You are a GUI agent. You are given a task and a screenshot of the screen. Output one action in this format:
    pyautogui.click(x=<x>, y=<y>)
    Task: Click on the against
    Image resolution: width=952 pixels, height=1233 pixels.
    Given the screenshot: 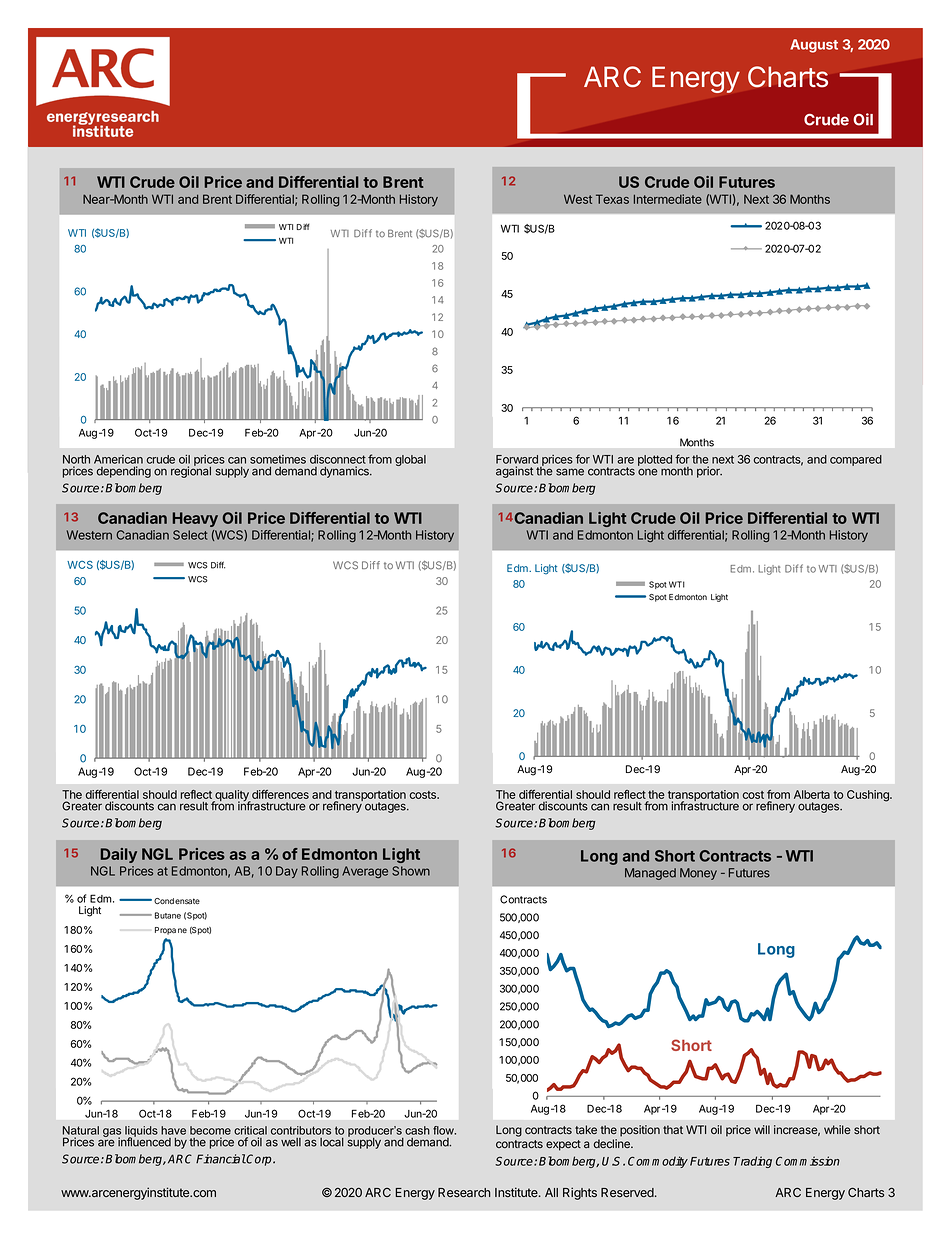 What is the action you would take?
    pyautogui.click(x=514, y=472)
